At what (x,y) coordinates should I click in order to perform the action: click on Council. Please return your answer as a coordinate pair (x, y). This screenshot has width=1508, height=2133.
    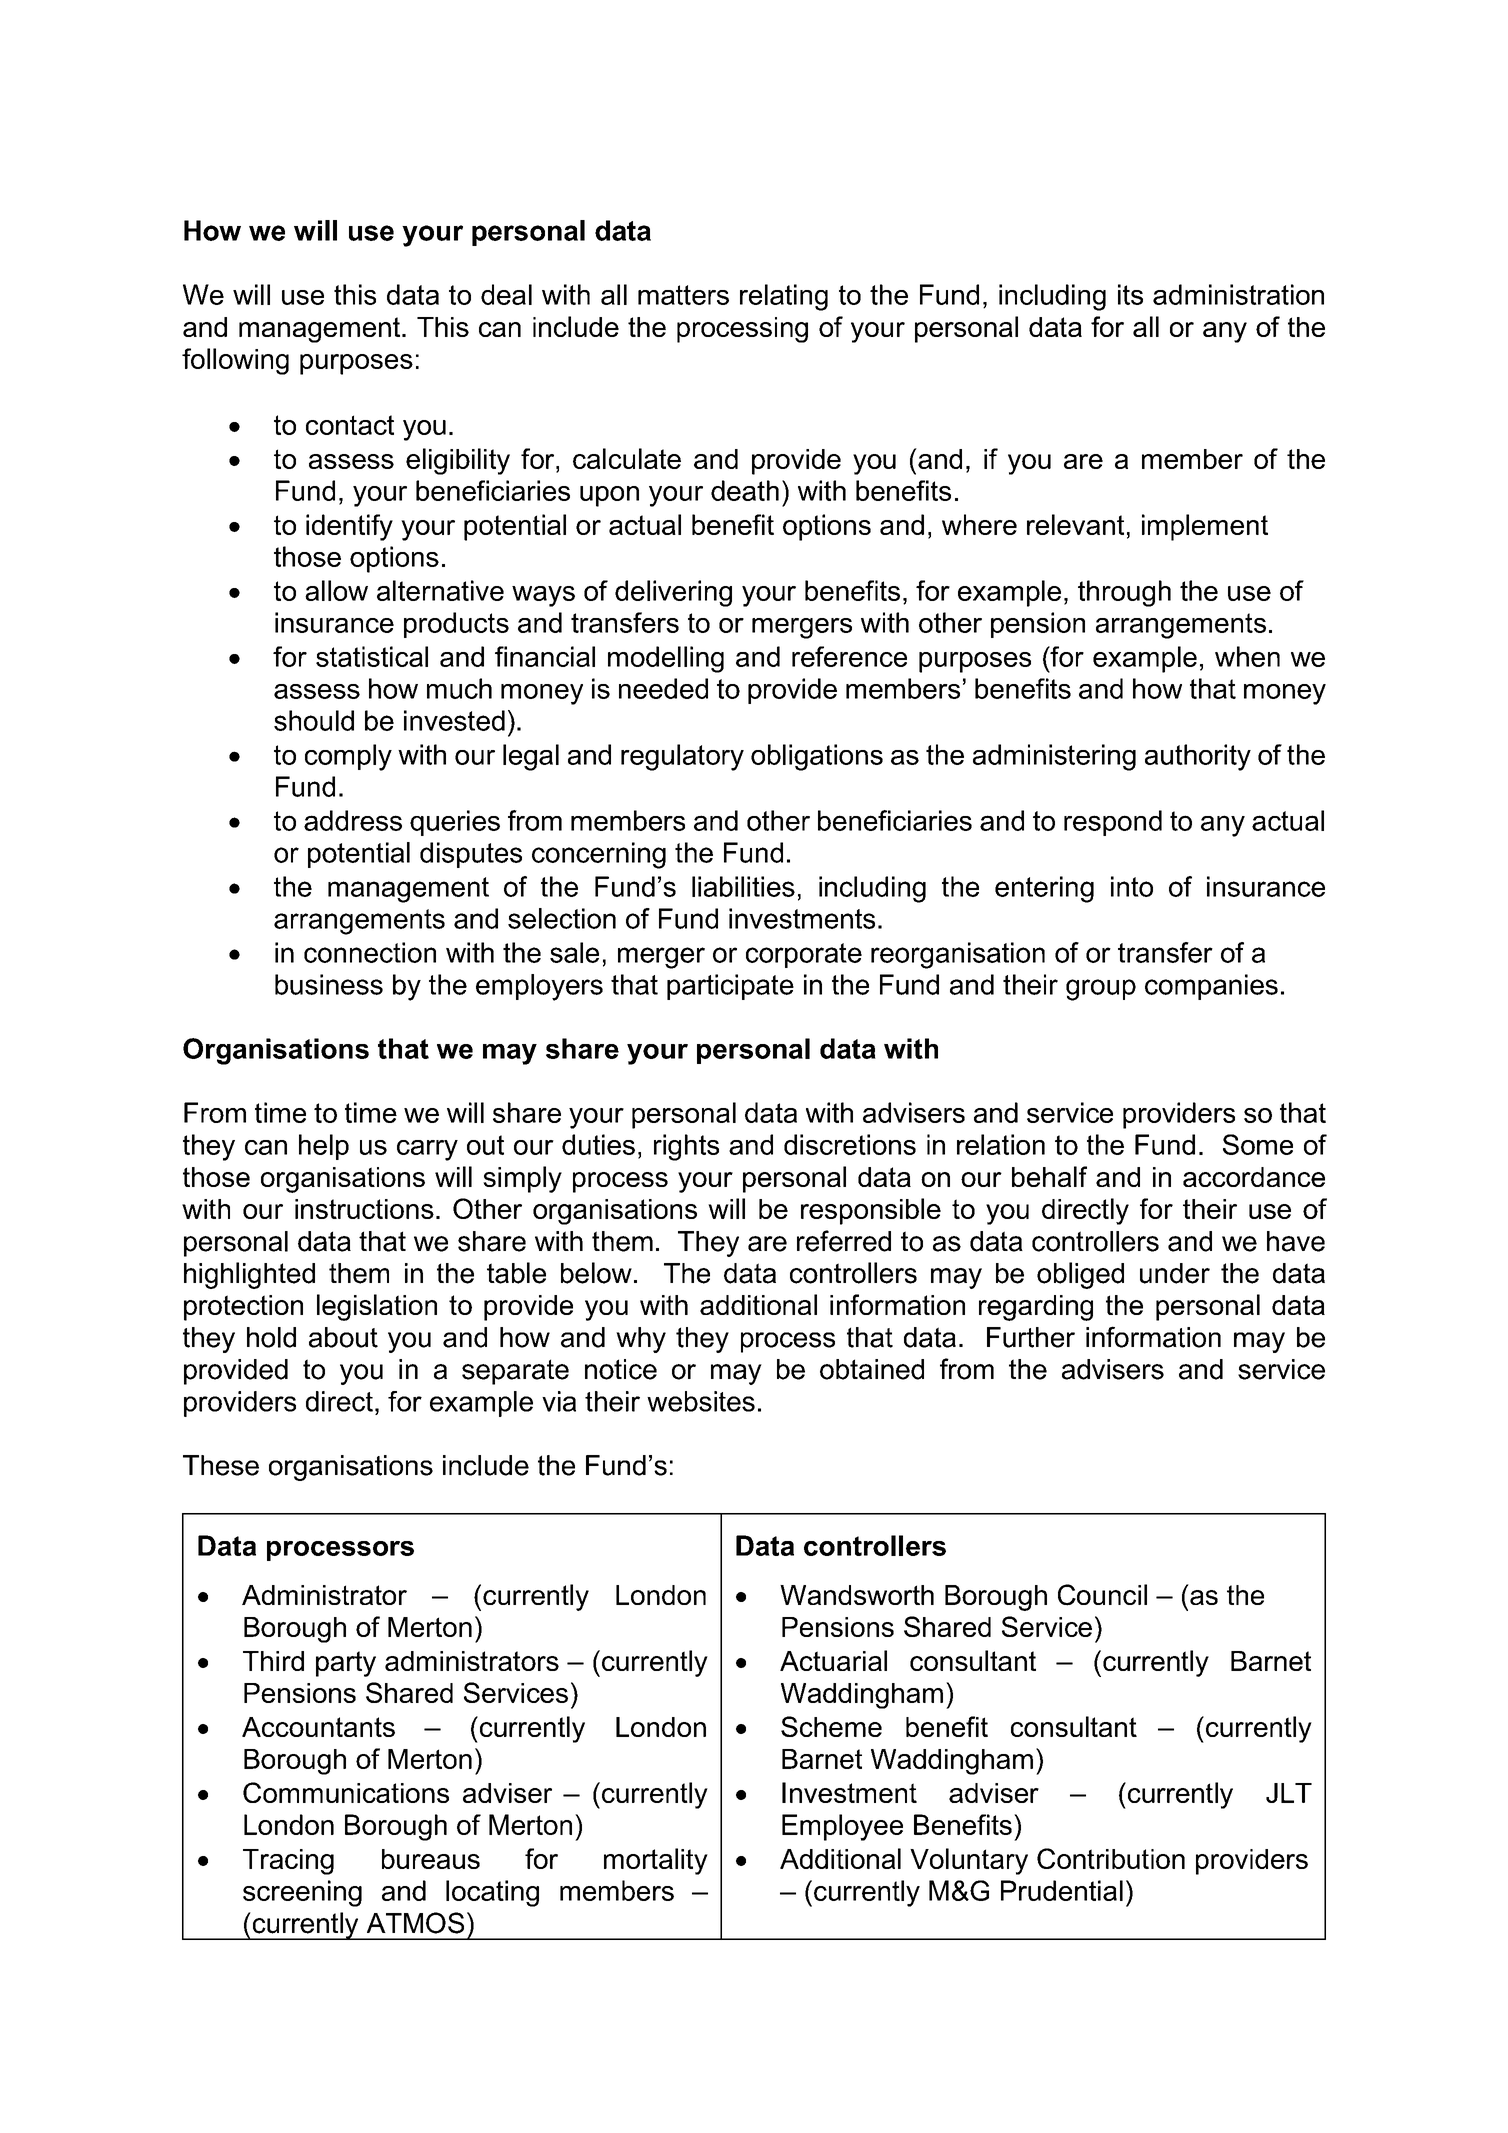
    Looking at the image, I should click on (1102, 1595).
